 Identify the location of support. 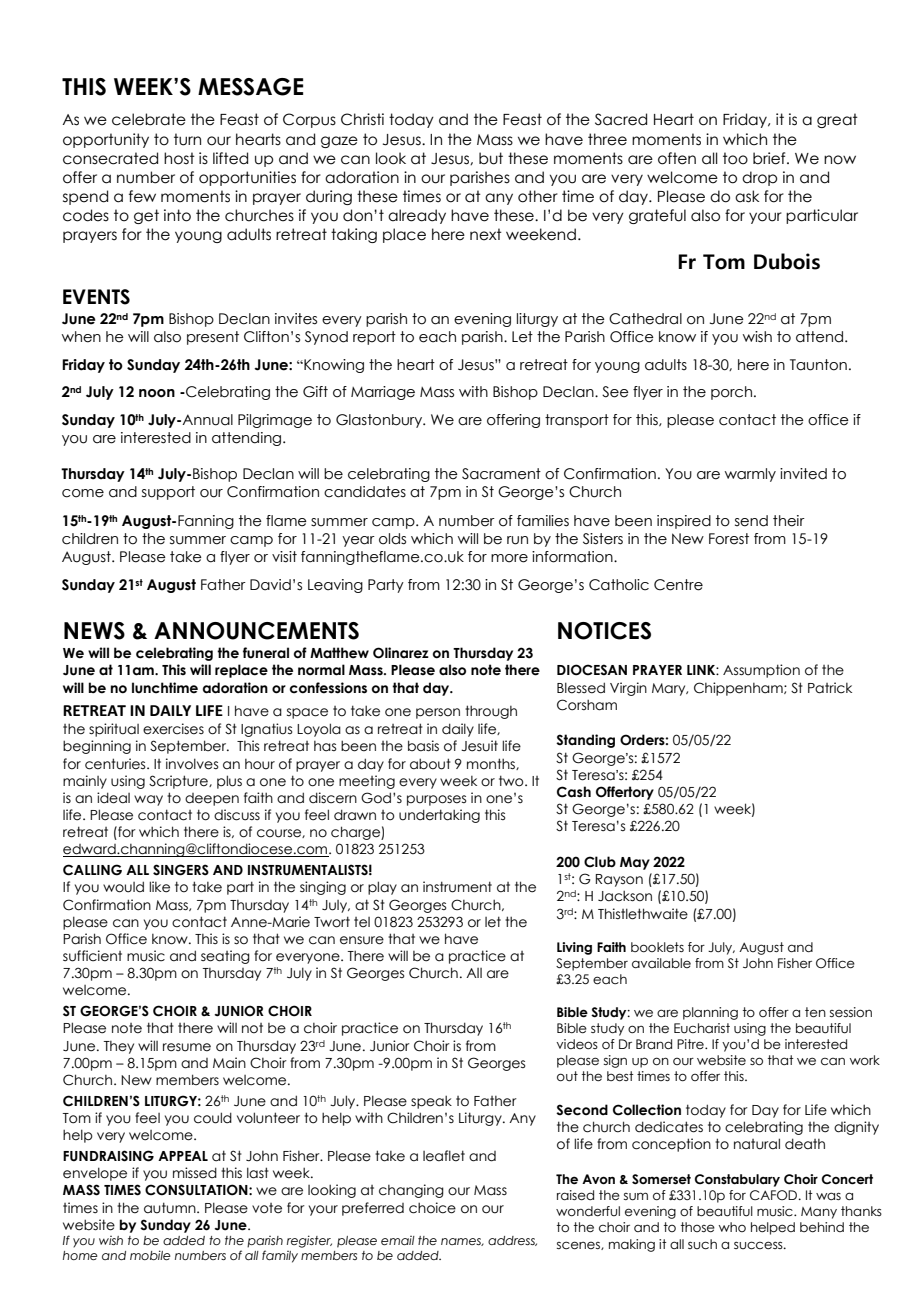
(168, 493).
